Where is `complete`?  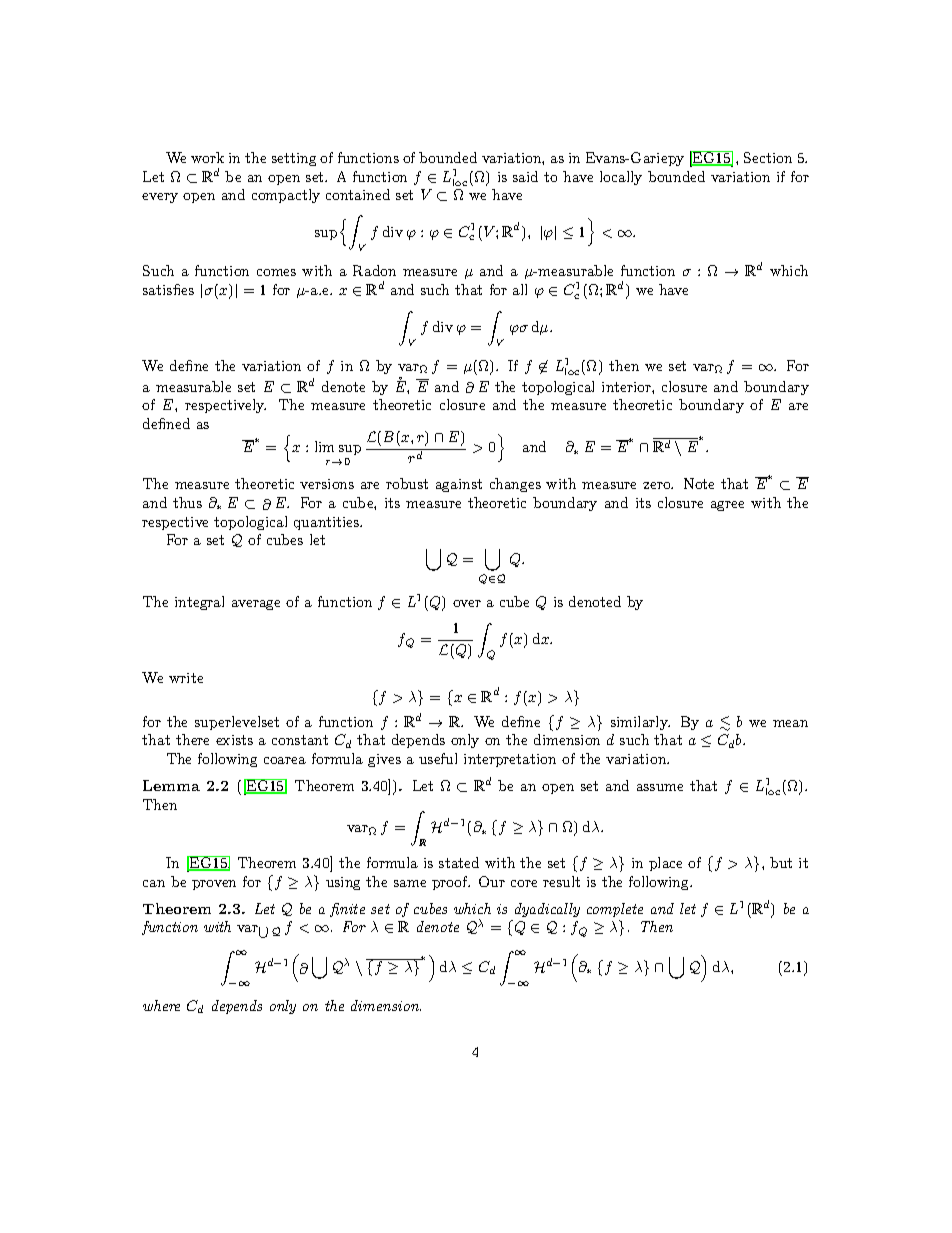 complete is located at coordinates (615, 910).
